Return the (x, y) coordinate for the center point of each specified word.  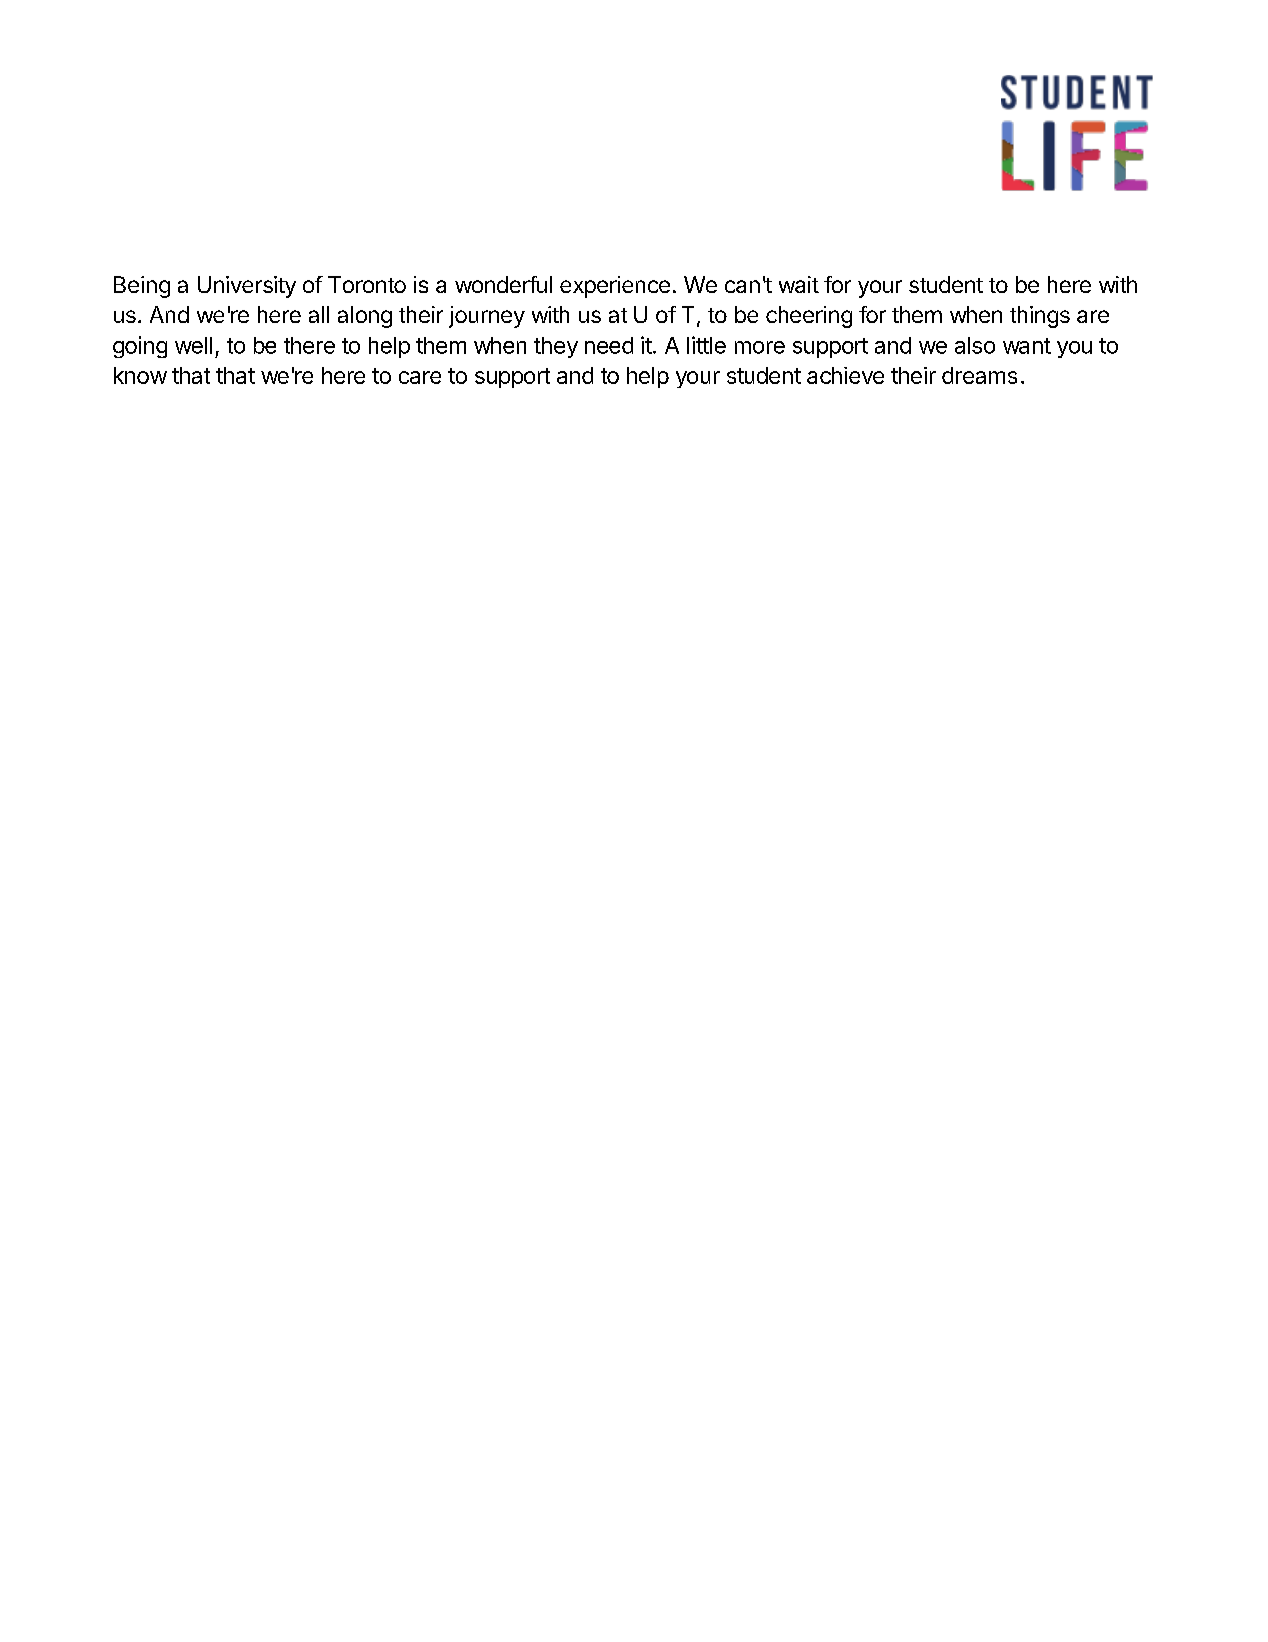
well (193, 345)
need (609, 345)
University (247, 287)
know (140, 375)
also (975, 345)
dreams (979, 375)
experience (615, 287)
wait (799, 284)
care (420, 377)
